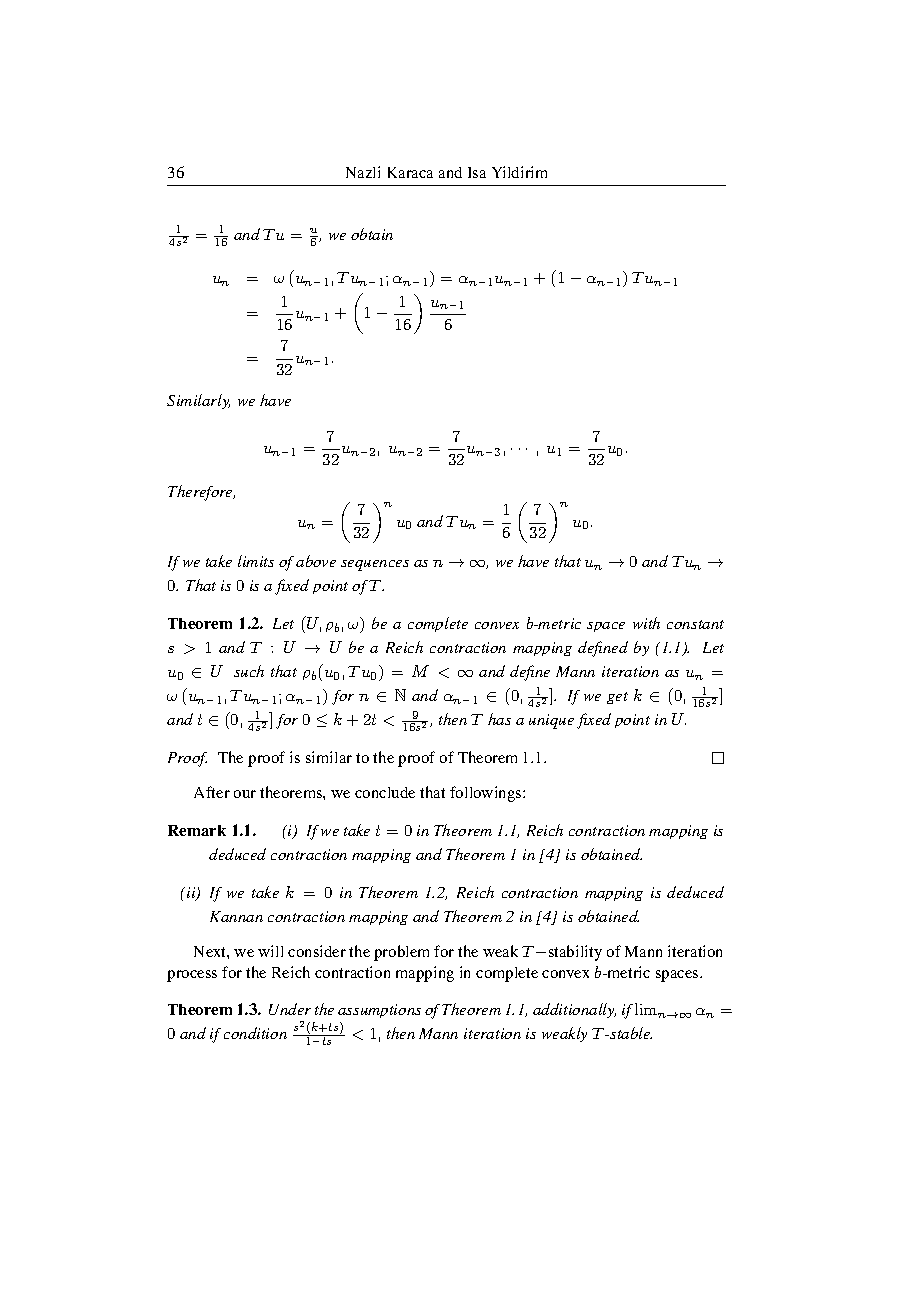  I want to click on condition, so click(255, 1033).
